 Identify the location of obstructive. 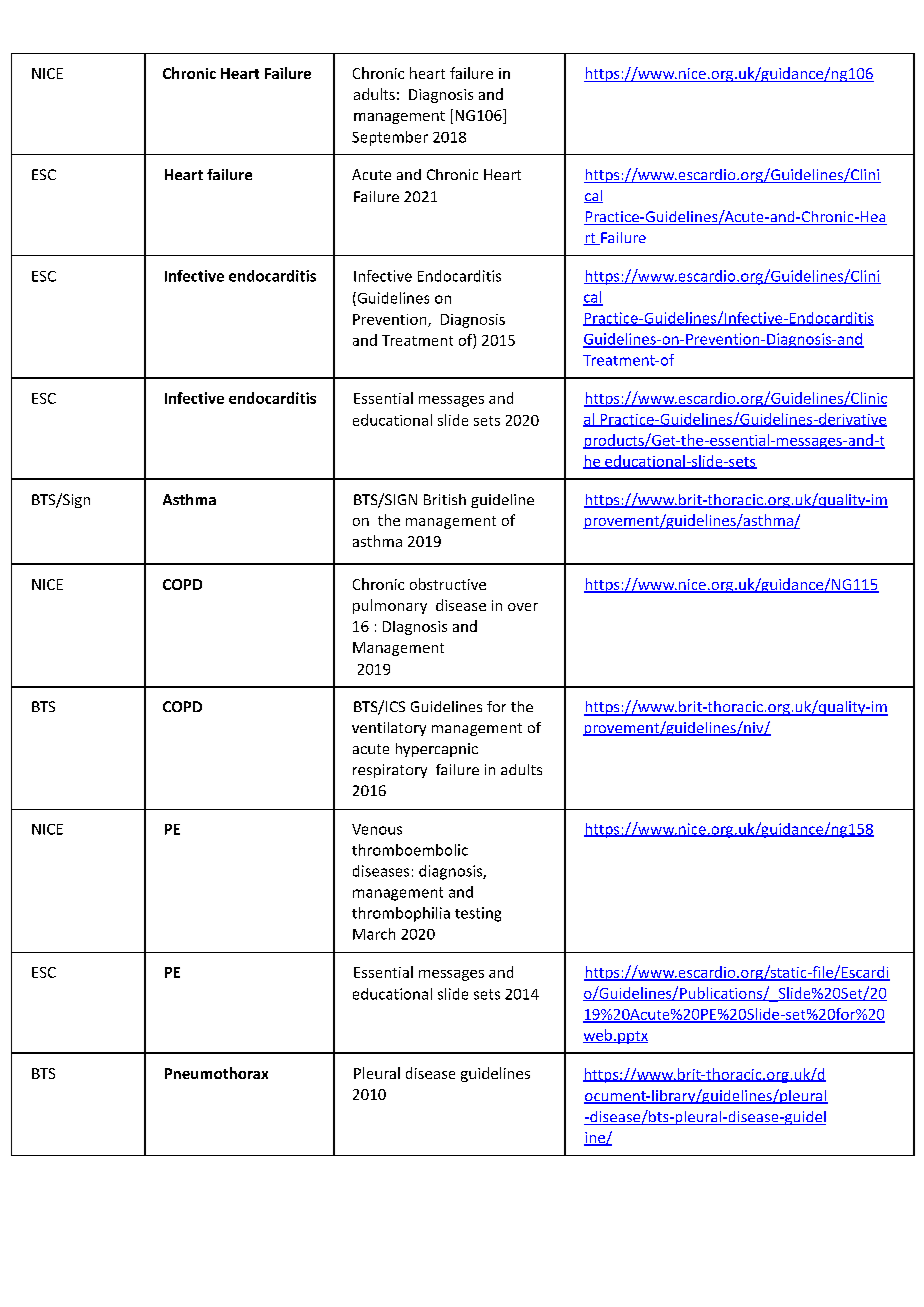
(448, 584).
